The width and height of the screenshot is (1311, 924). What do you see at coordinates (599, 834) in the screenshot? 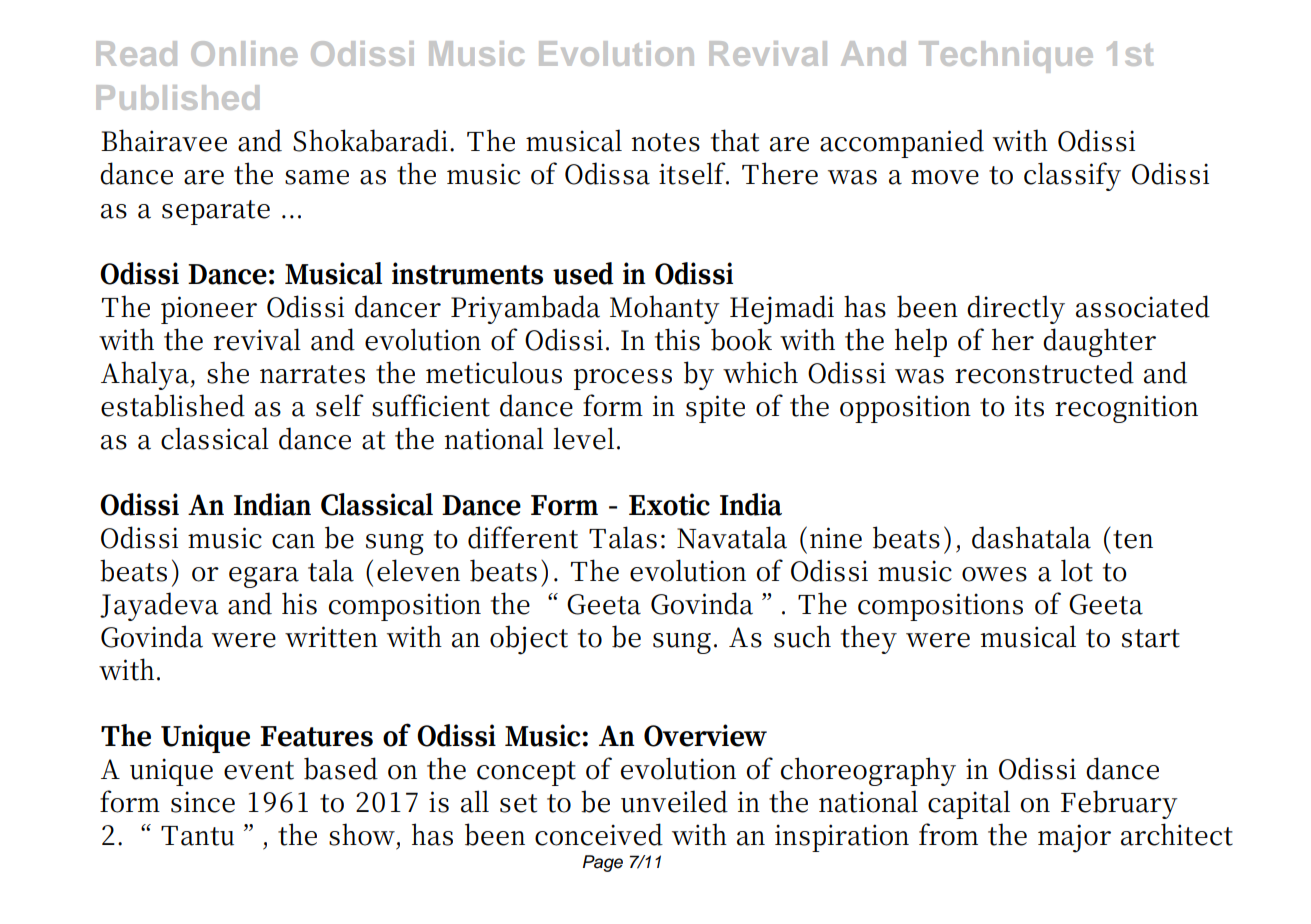
I see `conceived` at bounding box center [599, 834].
